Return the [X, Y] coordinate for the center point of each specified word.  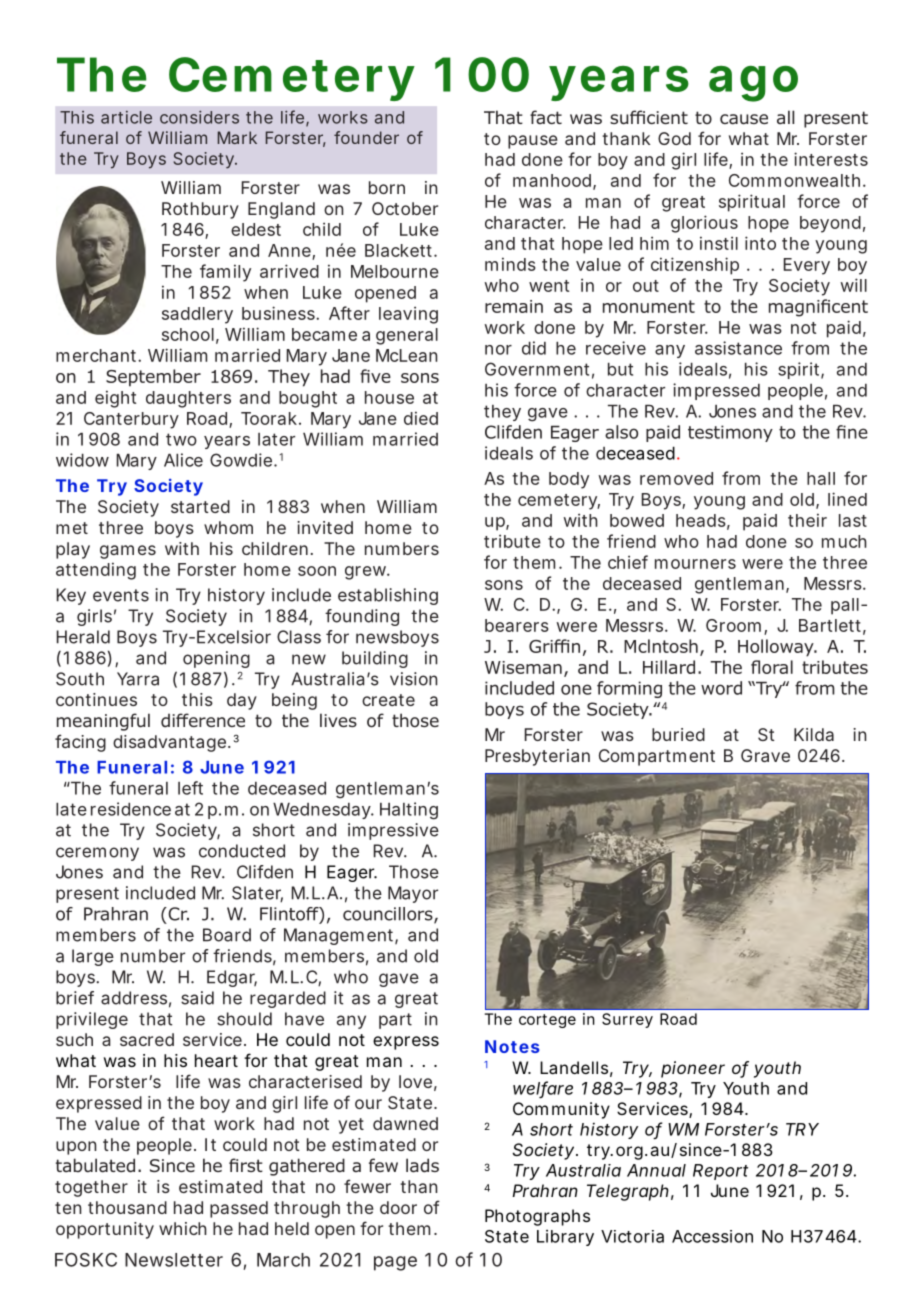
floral [772, 667]
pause [533, 142]
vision [413, 679]
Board [227, 935]
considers [199, 117]
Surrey [627, 1020]
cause [744, 119]
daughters [188, 399]
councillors [389, 915]
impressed [716, 391]
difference [203, 720]
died [421, 418]
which [183, 1228]
